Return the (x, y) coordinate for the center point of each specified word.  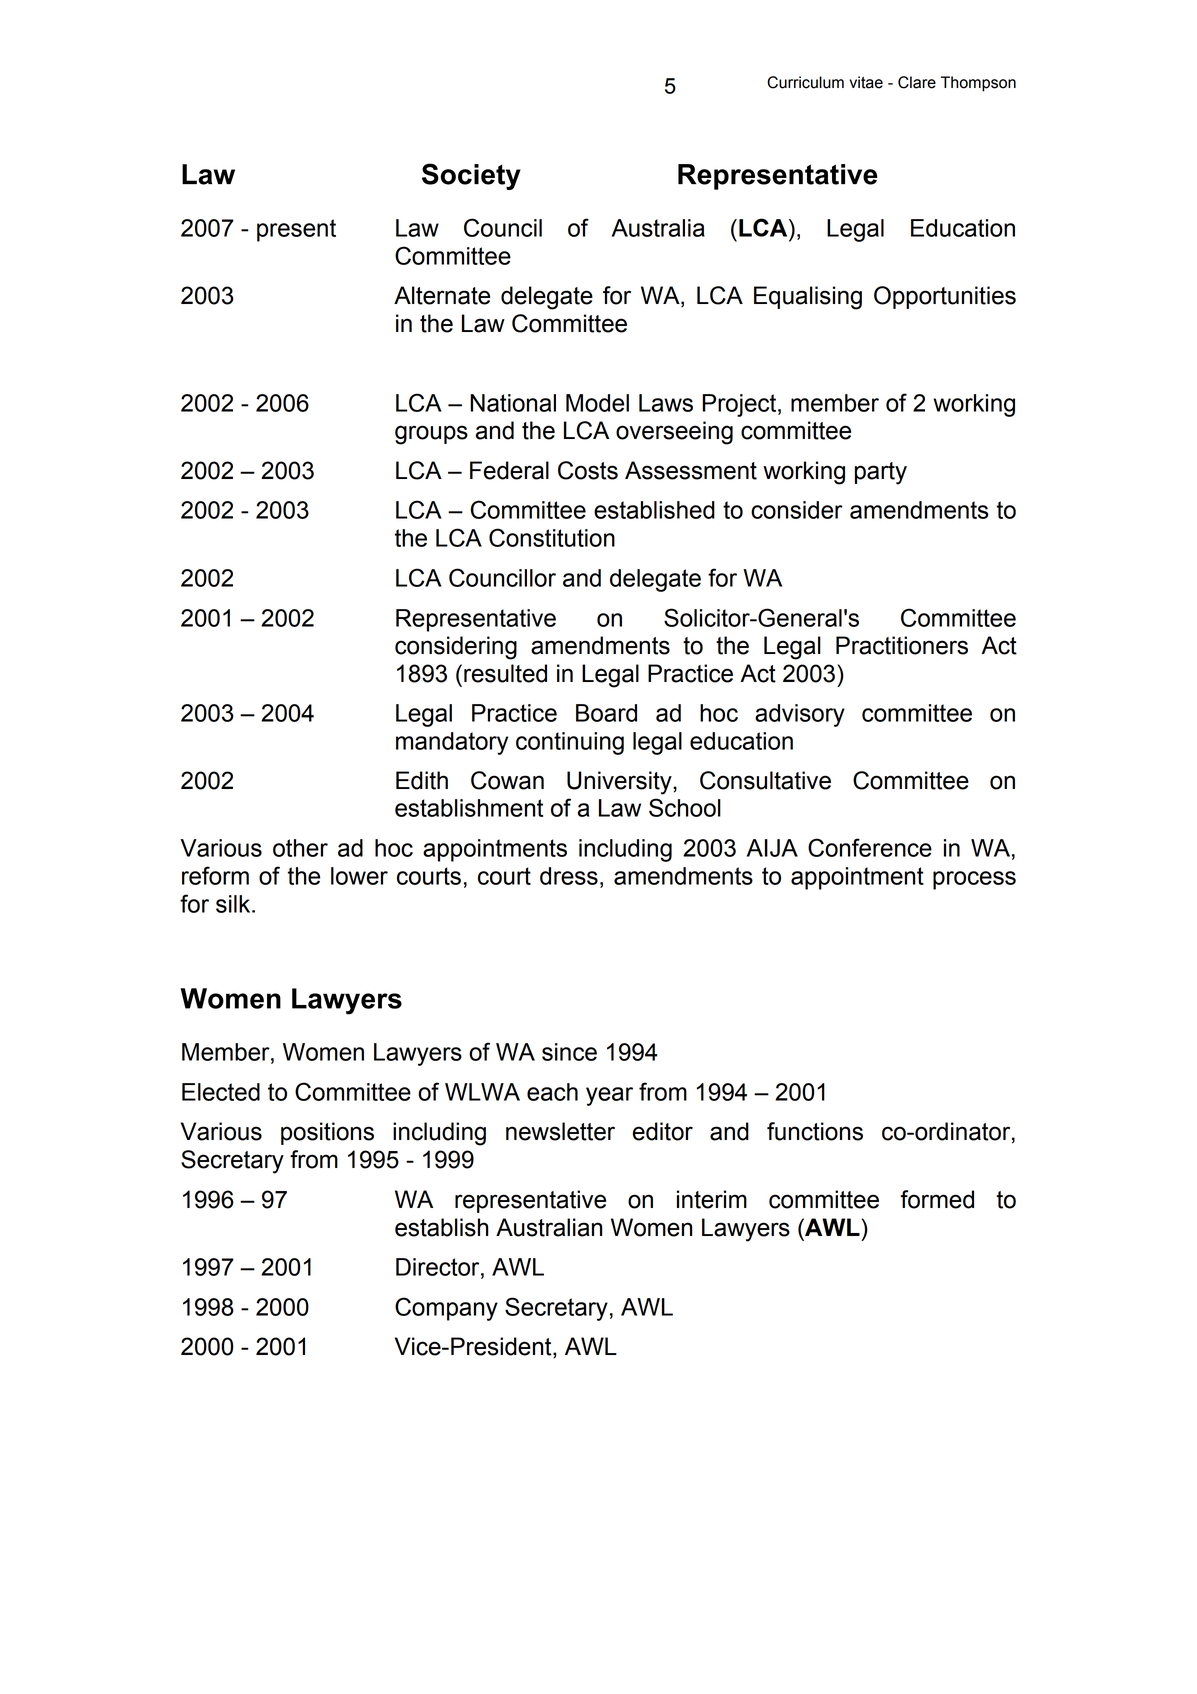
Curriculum (805, 82)
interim (712, 1199)
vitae (866, 82)
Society (471, 176)
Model (597, 403)
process (974, 880)
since (569, 1052)
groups (431, 435)
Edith (422, 780)
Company (446, 1309)
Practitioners (902, 645)
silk (234, 904)
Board (606, 713)
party (881, 473)
